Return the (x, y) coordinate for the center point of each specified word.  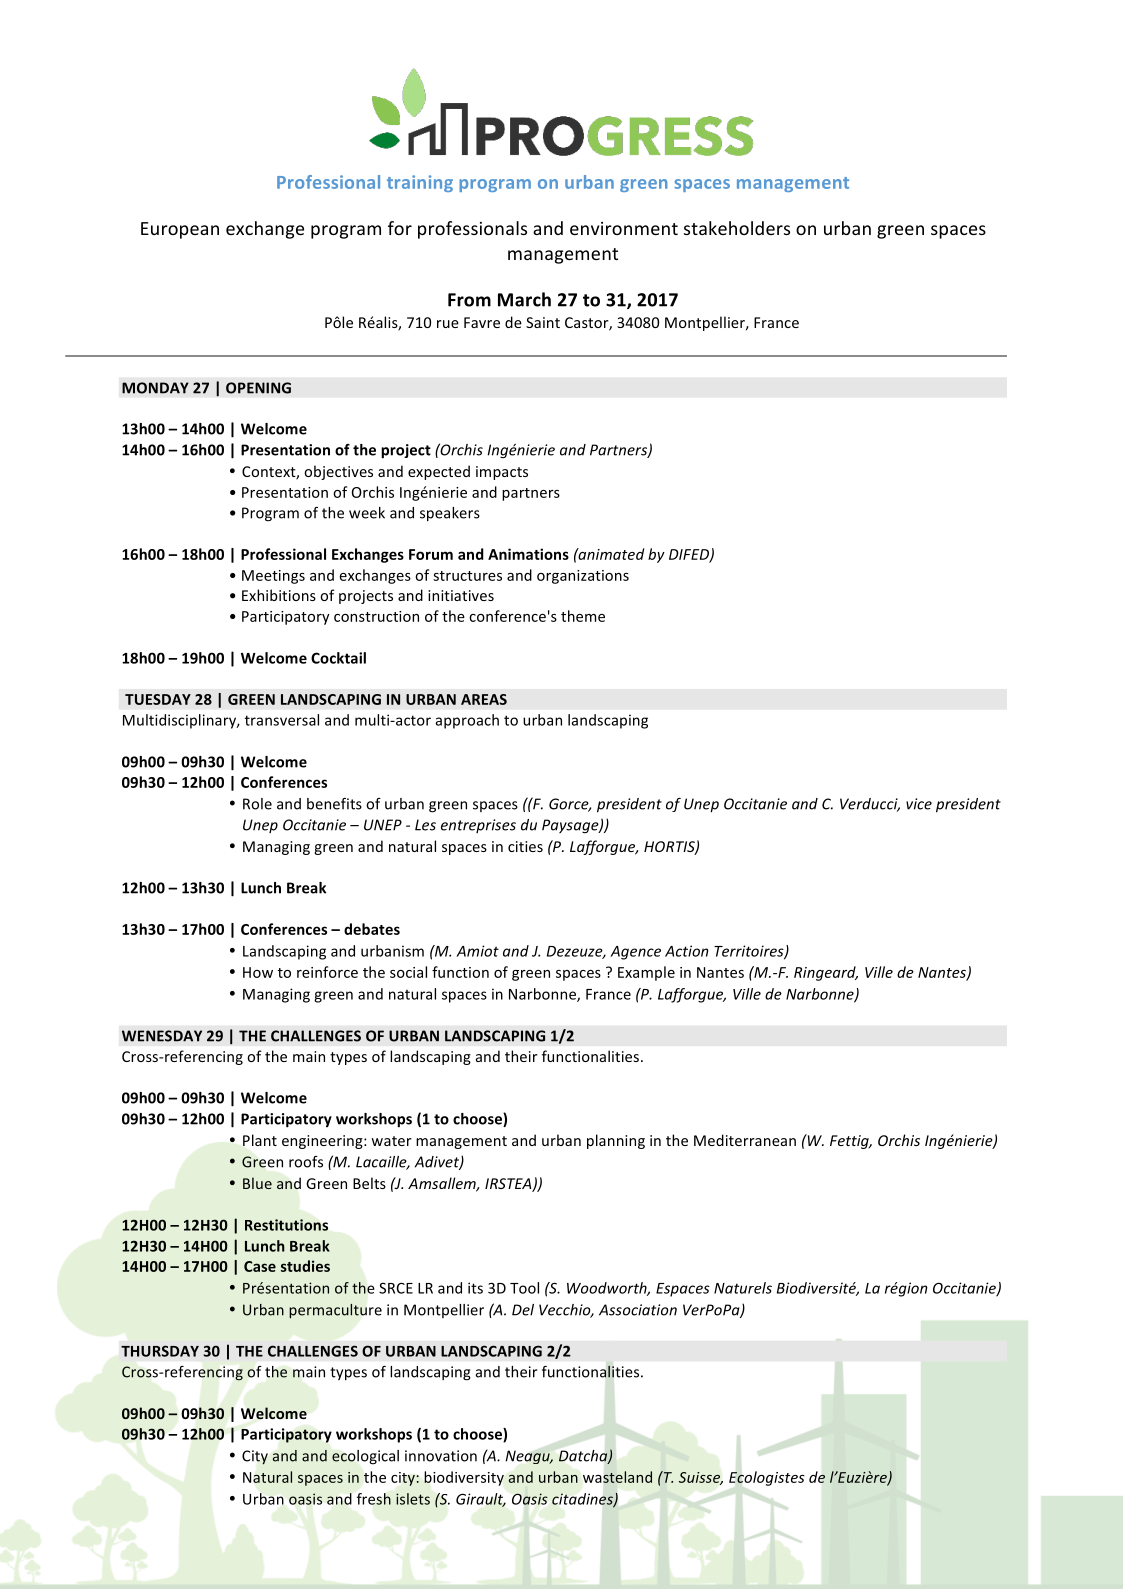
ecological (365, 1457)
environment (624, 228)
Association (638, 1310)
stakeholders (737, 228)
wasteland (617, 1477)
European (180, 230)
